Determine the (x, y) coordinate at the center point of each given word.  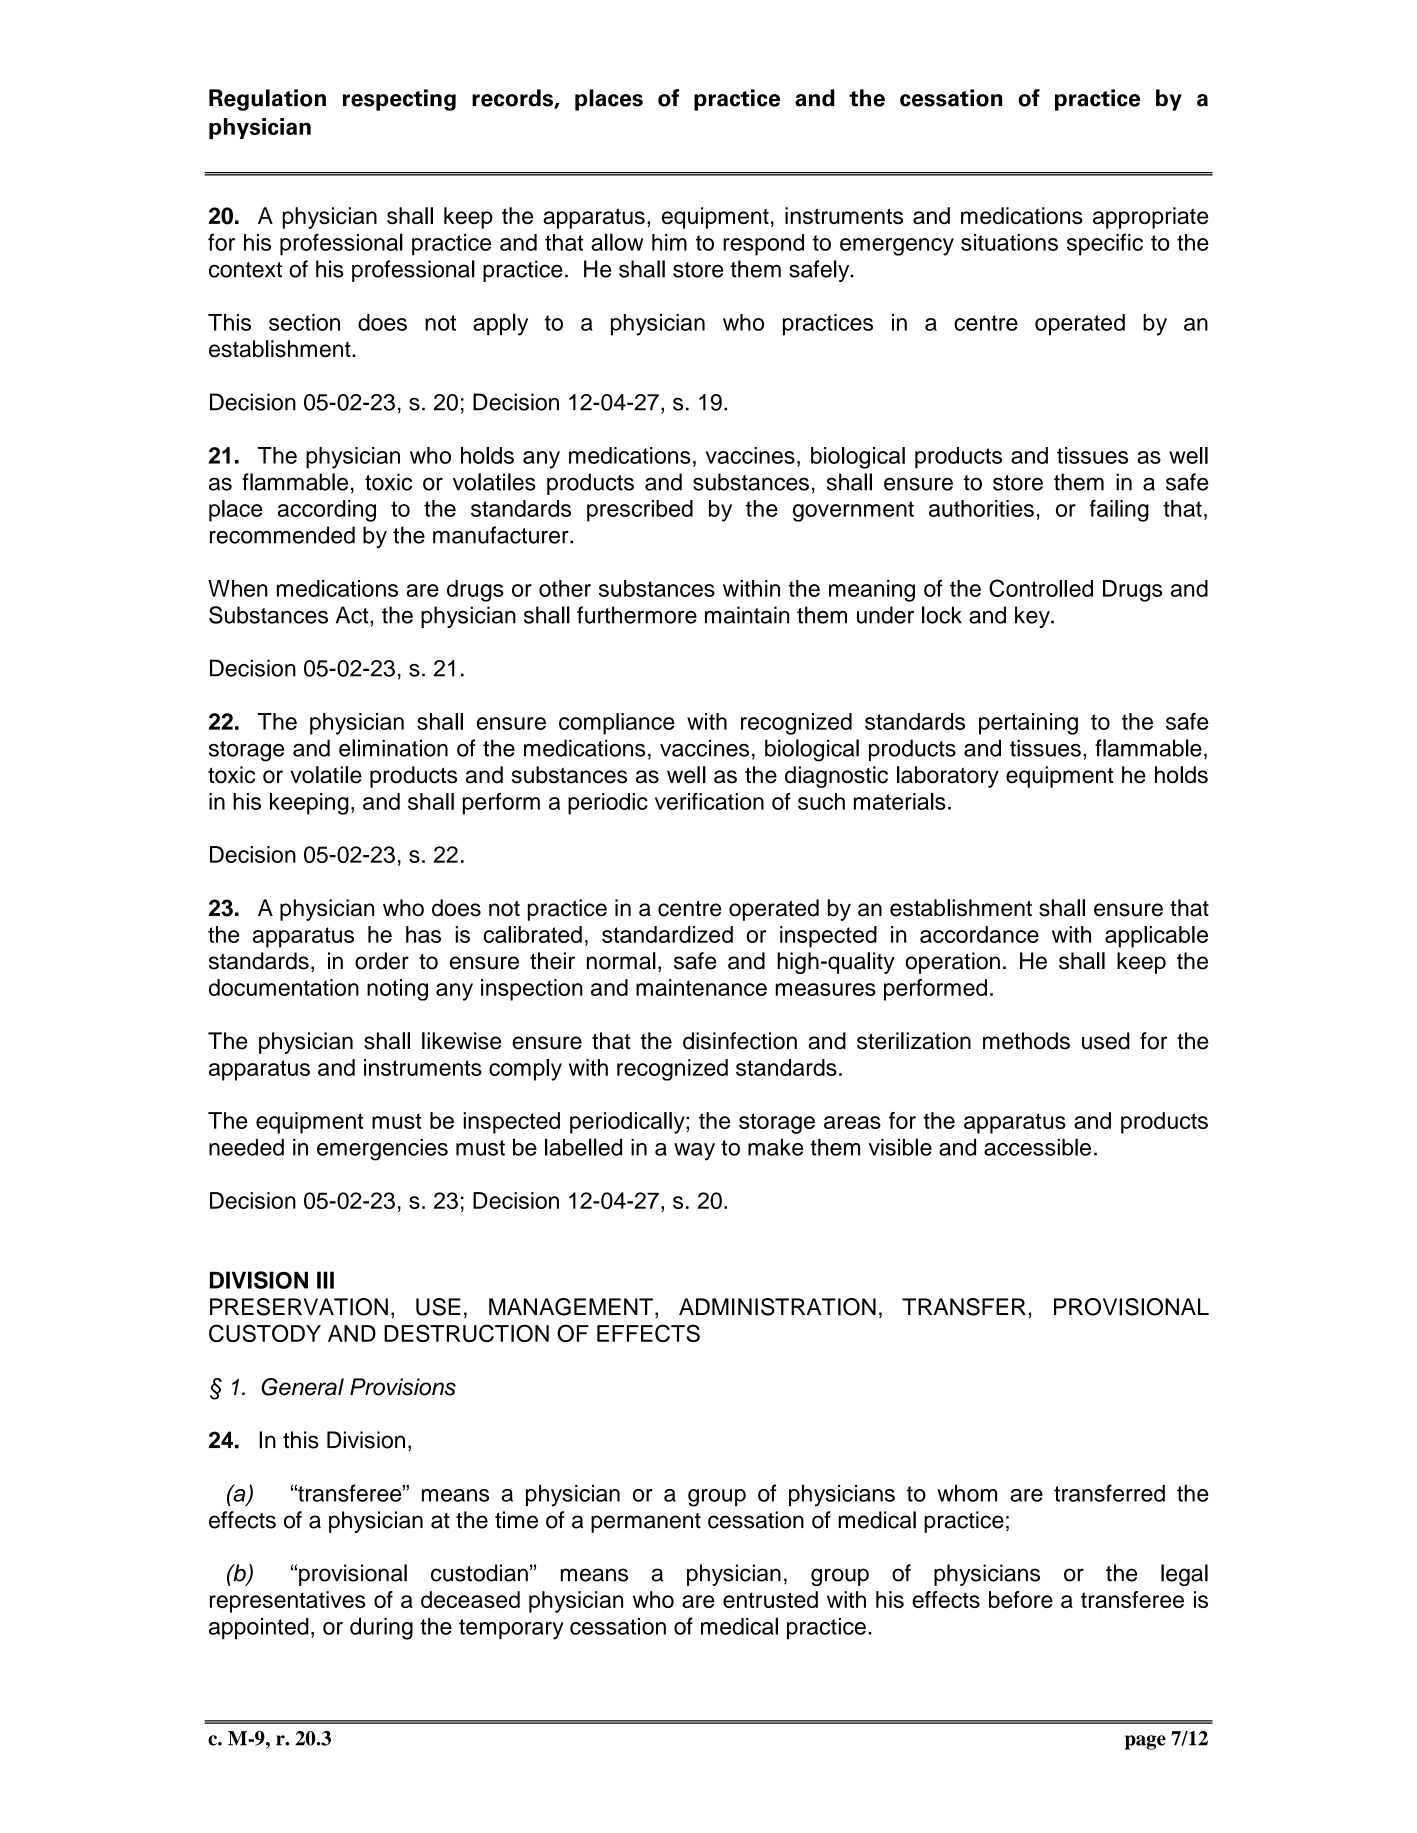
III (325, 1280)
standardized (667, 934)
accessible (1037, 1147)
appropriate (1150, 218)
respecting (399, 100)
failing (1119, 510)
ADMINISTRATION (777, 1307)
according (327, 511)
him (669, 242)
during (381, 1629)
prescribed (640, 511)
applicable (1156, 937)
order (382, 961)
